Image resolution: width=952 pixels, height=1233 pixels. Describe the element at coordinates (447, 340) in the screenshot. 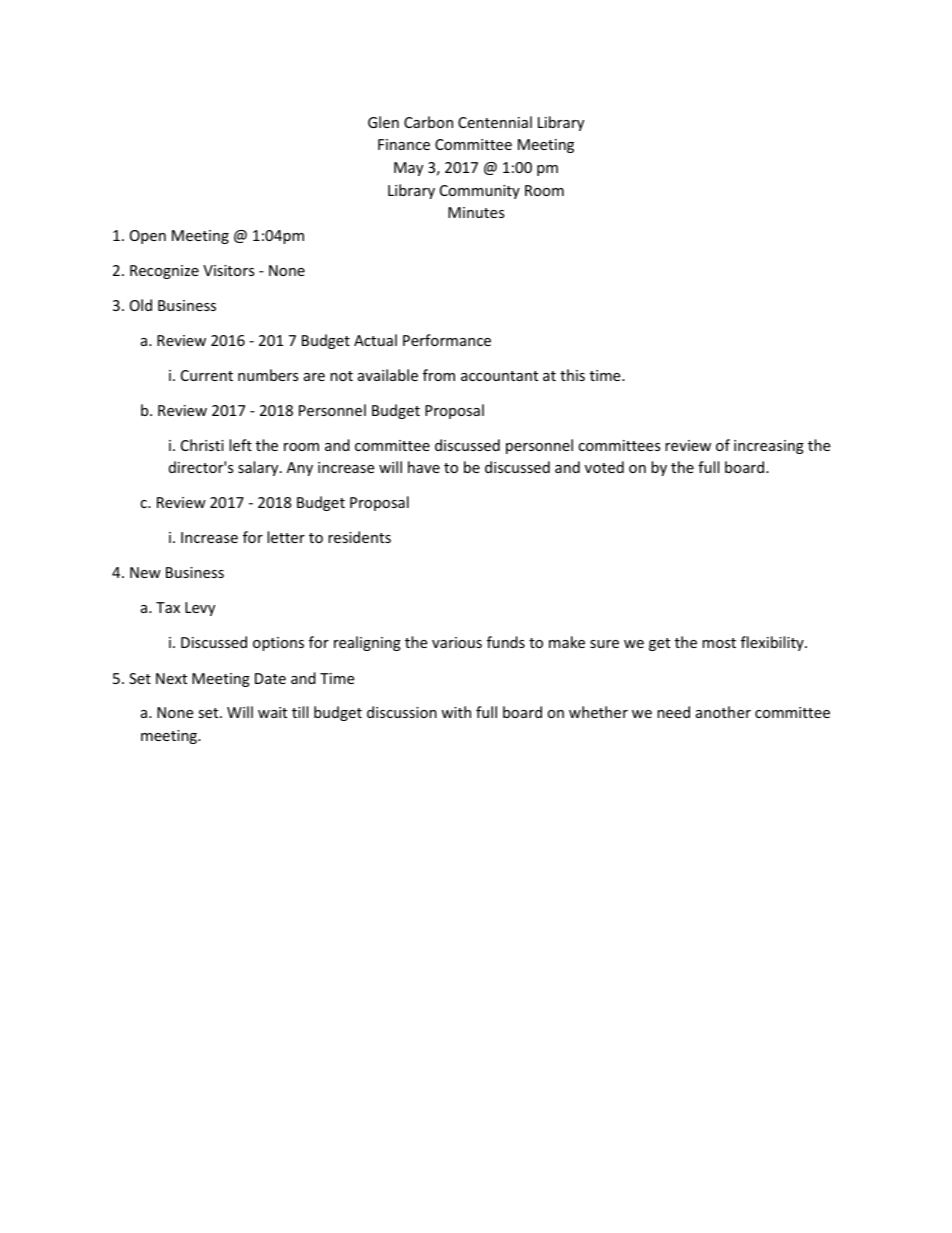

I see `Performance` at that location.
